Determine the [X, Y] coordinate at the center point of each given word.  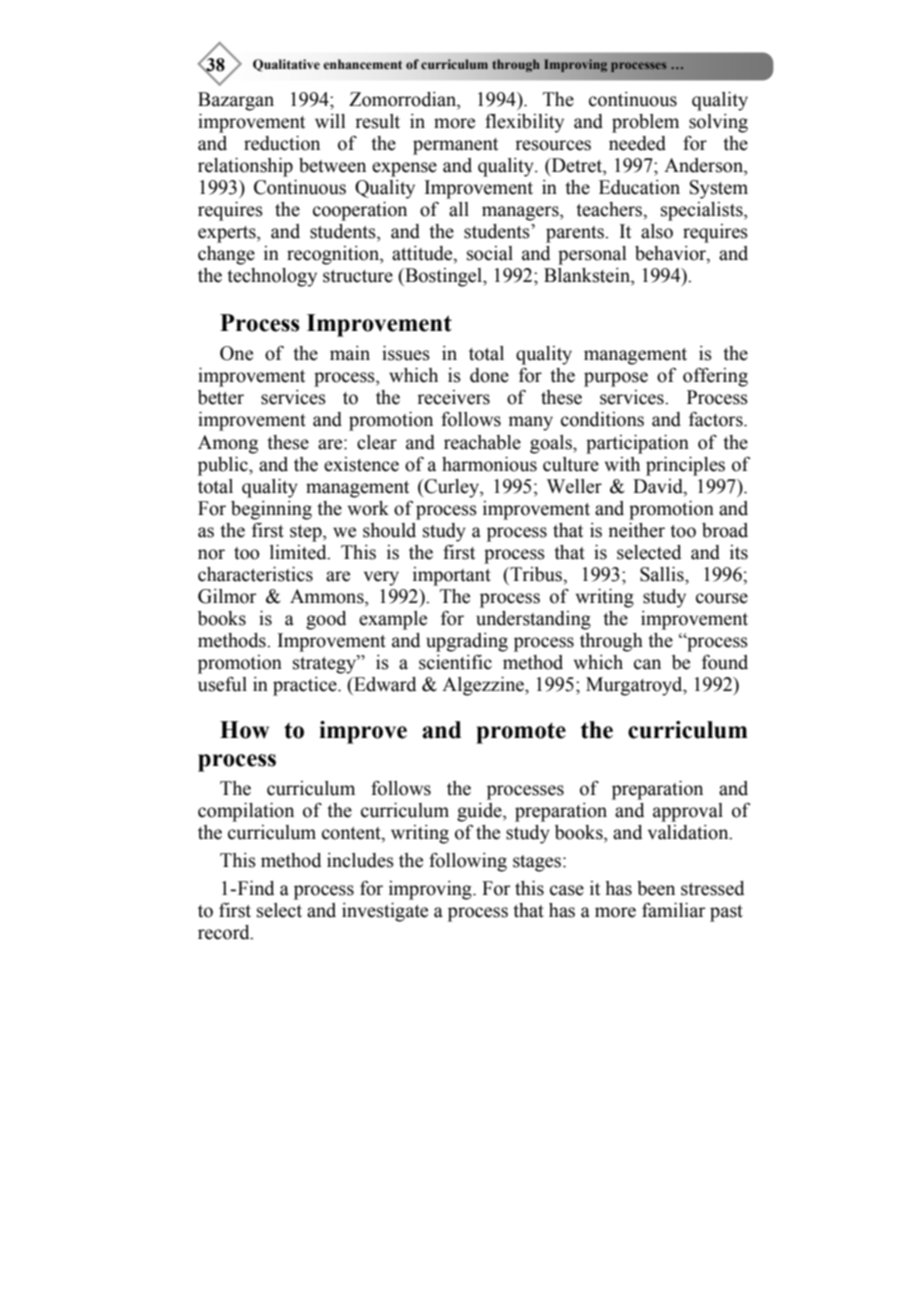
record [225, 932]
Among [228, 444]
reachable [482, 442]
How [244, 730]
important [452, 576]
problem [645, 123]
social [490, 253]
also [657, 231]
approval [688, 812]
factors [717, 419]
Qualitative [286, 65]
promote [521, 733]
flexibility [524, 123]
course [722, 598]
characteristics [255, 574]
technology [272, 277]
